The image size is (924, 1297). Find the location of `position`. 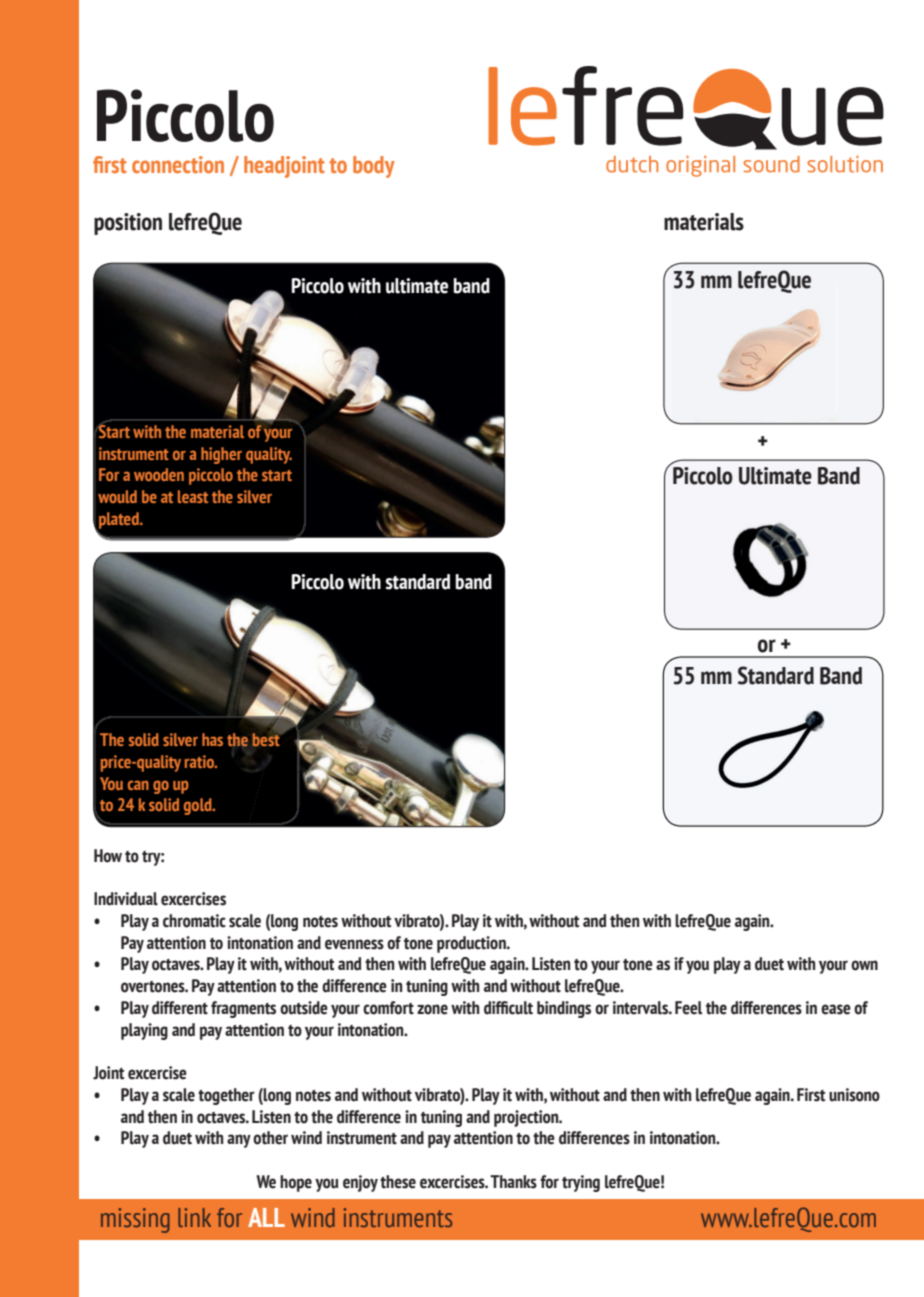

position is located at coordinates (128, 224).
